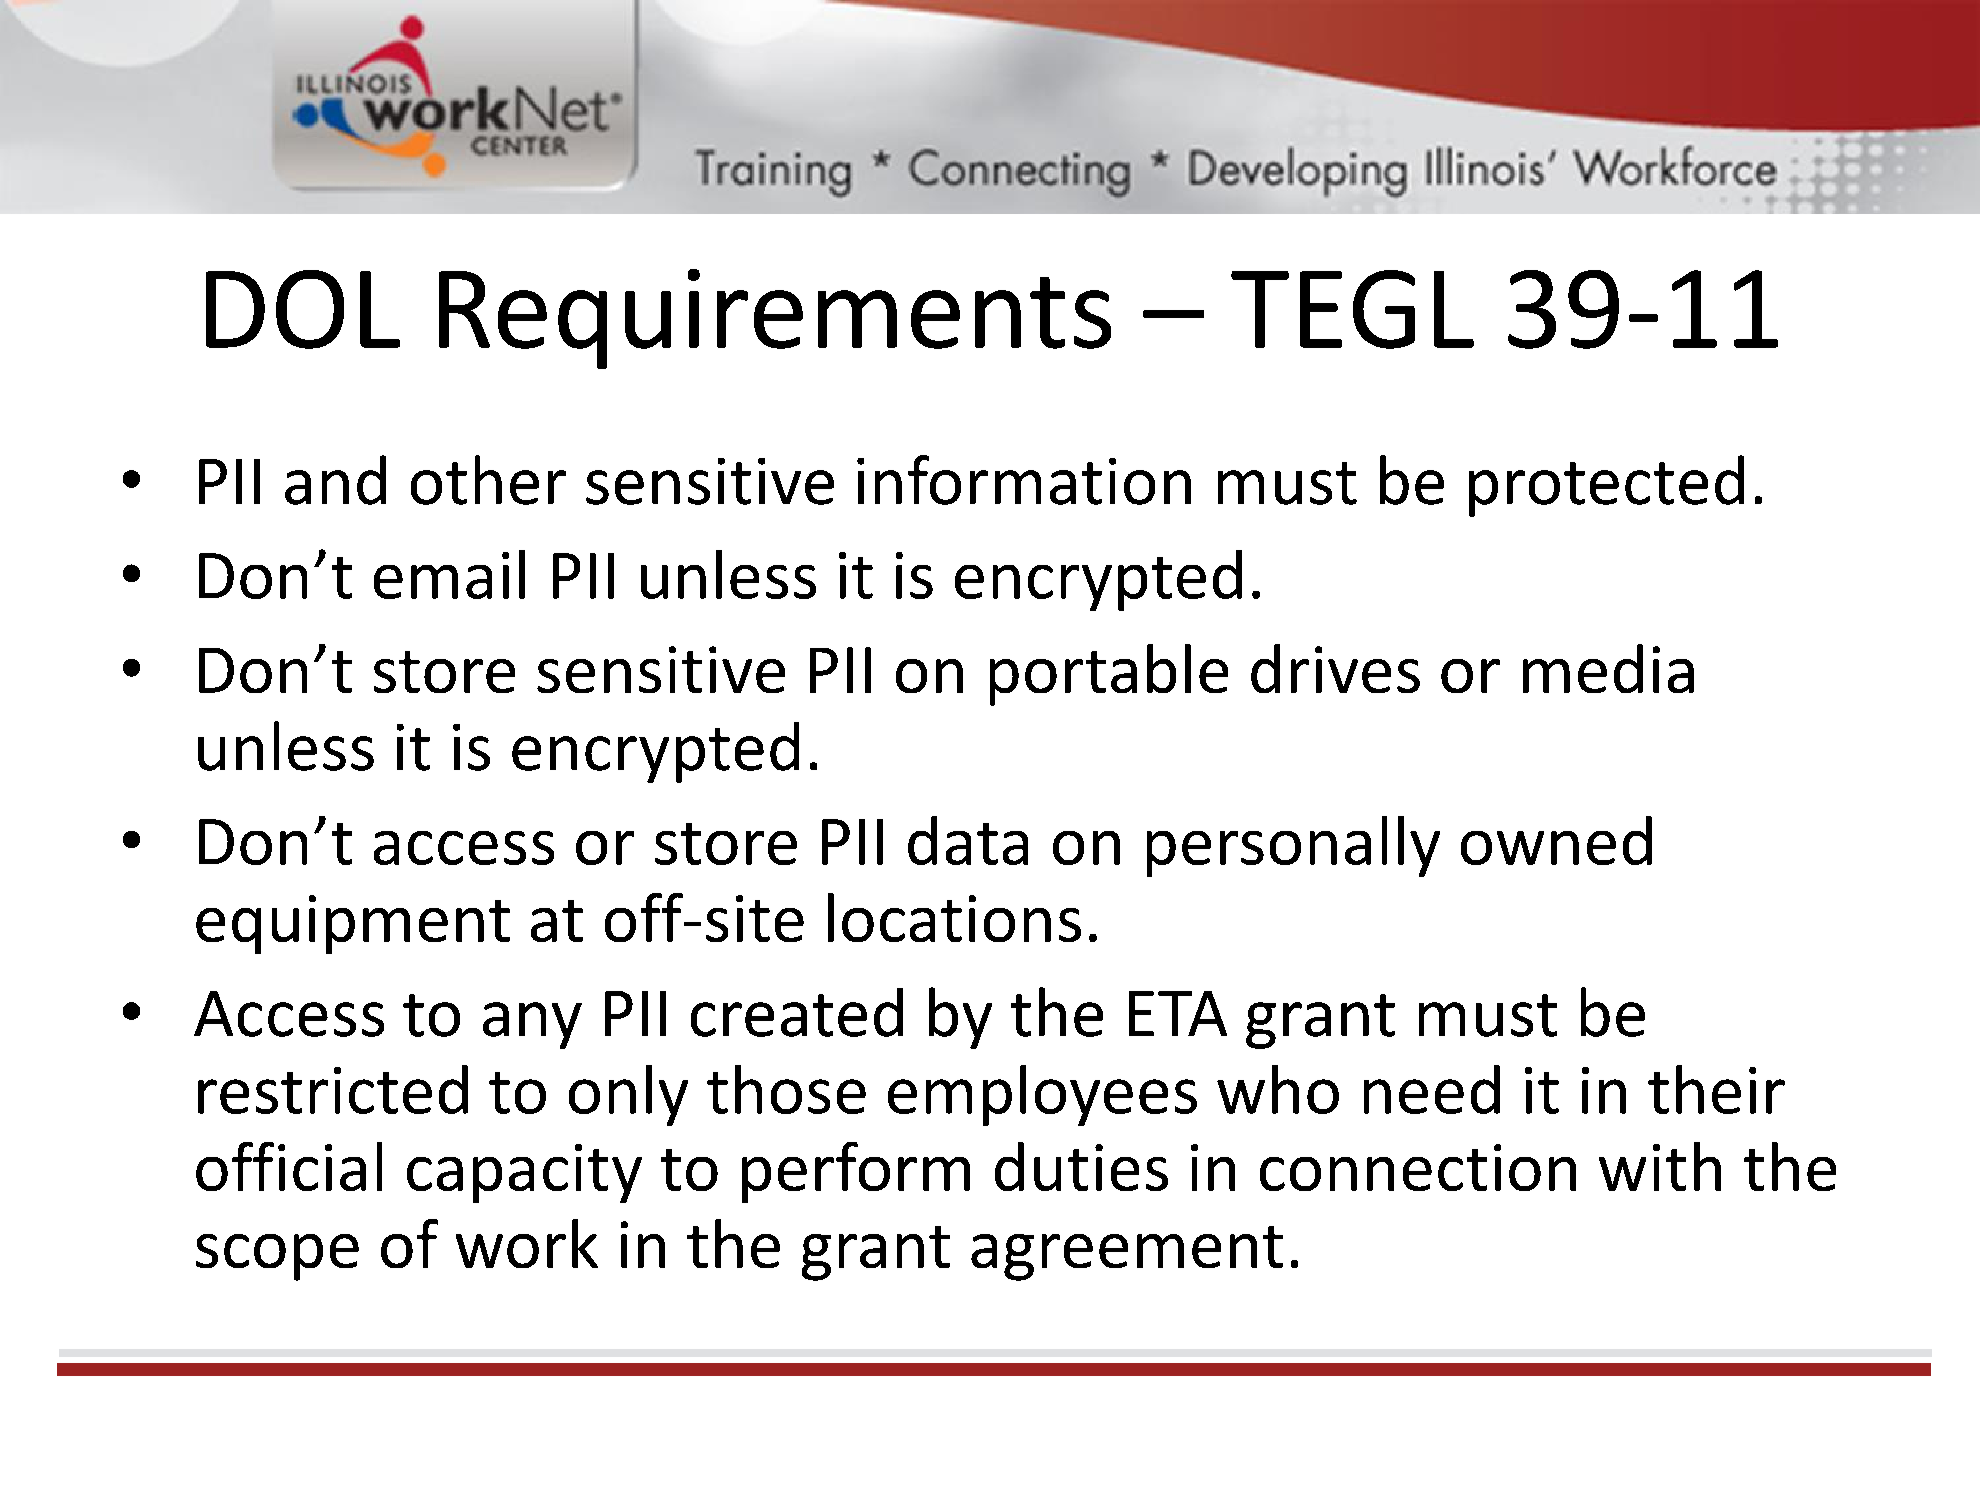  What do you see at coordinates (1608, 668) in the image?
I see `media` at bounding box center [1608, 668].
